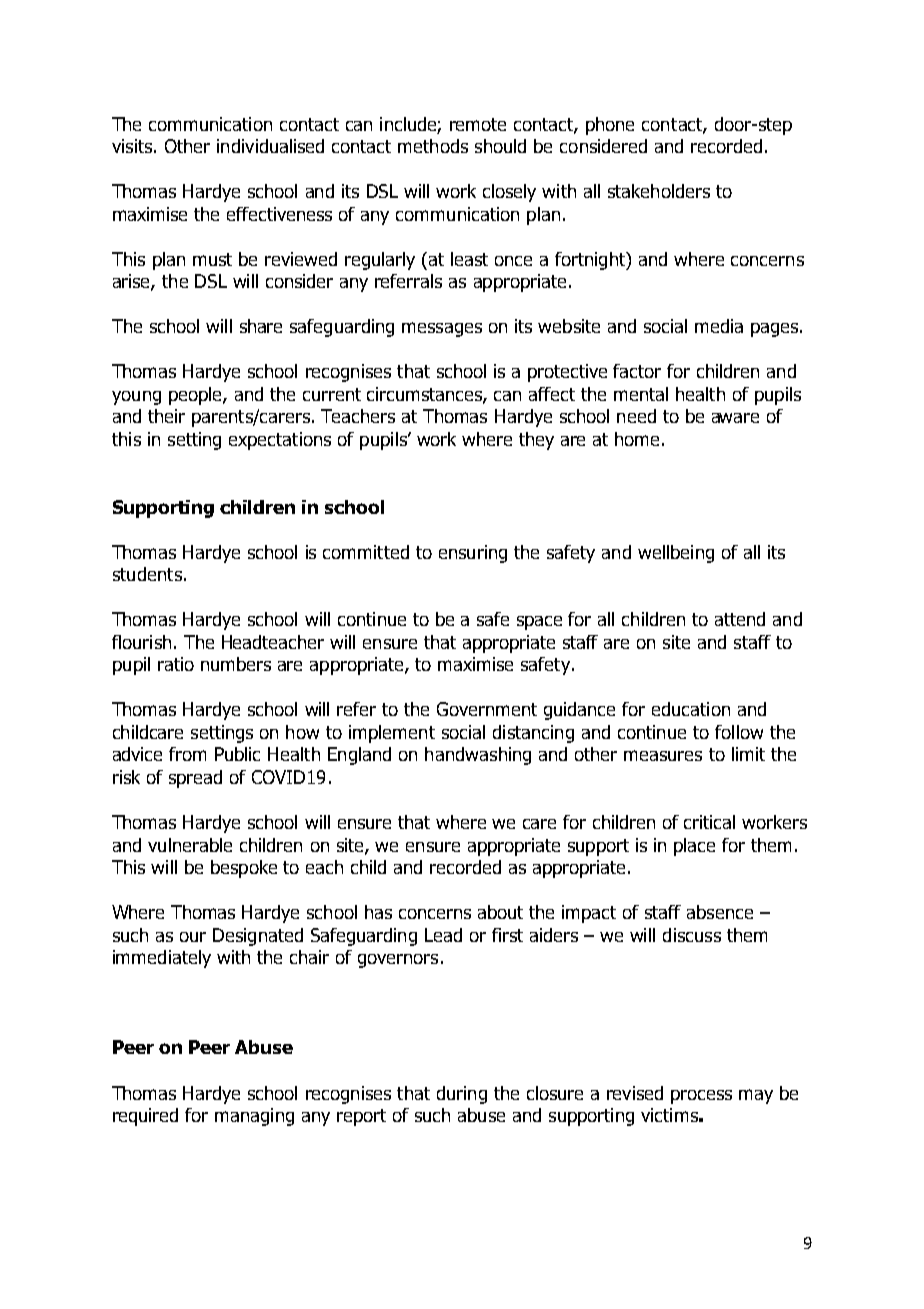 This screenshot has height=1309, width=924. Describe the element at coordinates (433, 146) in the screenshot. I see `methods` at that location.
